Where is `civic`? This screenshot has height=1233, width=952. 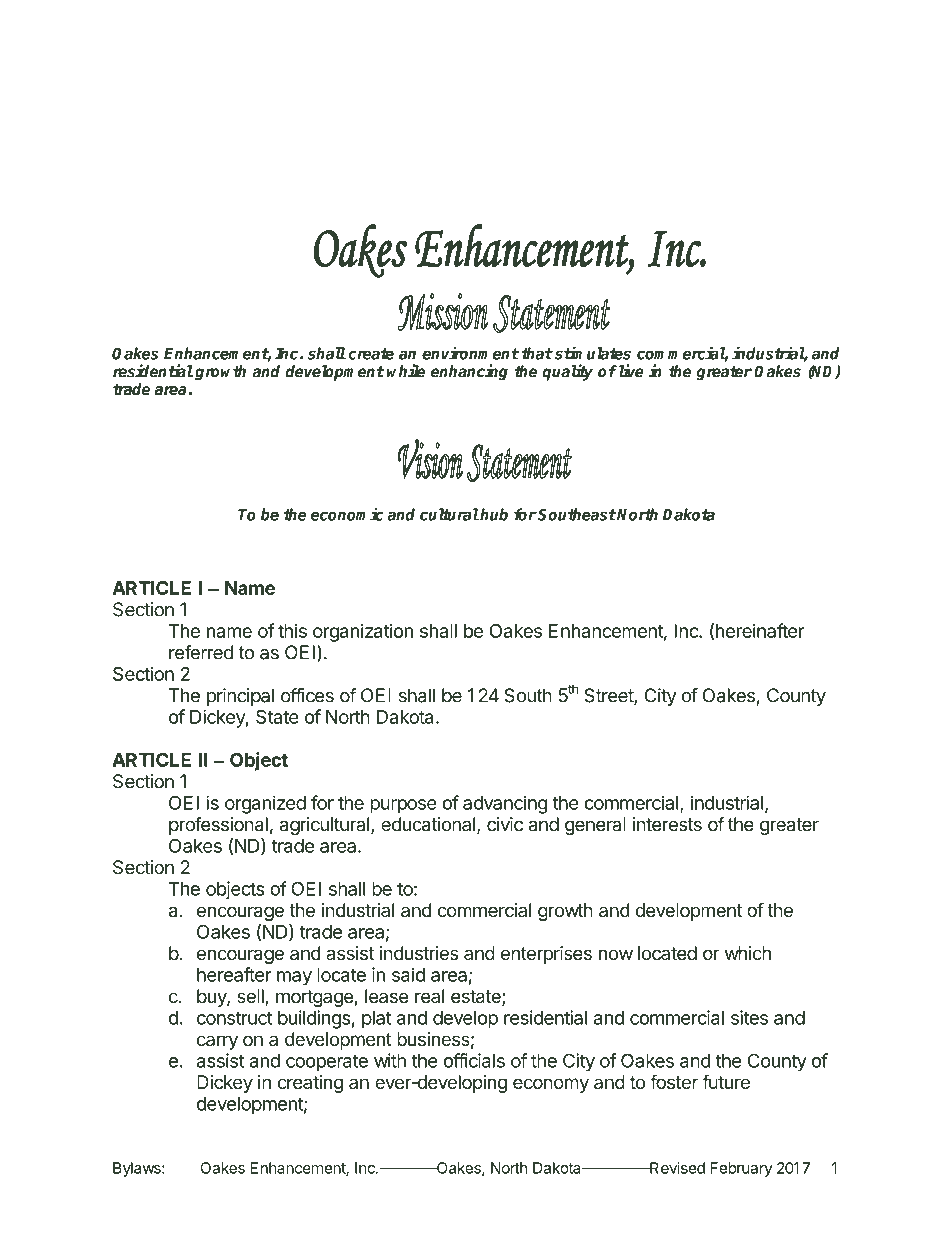
civic is located at coordinates (505, 824).
